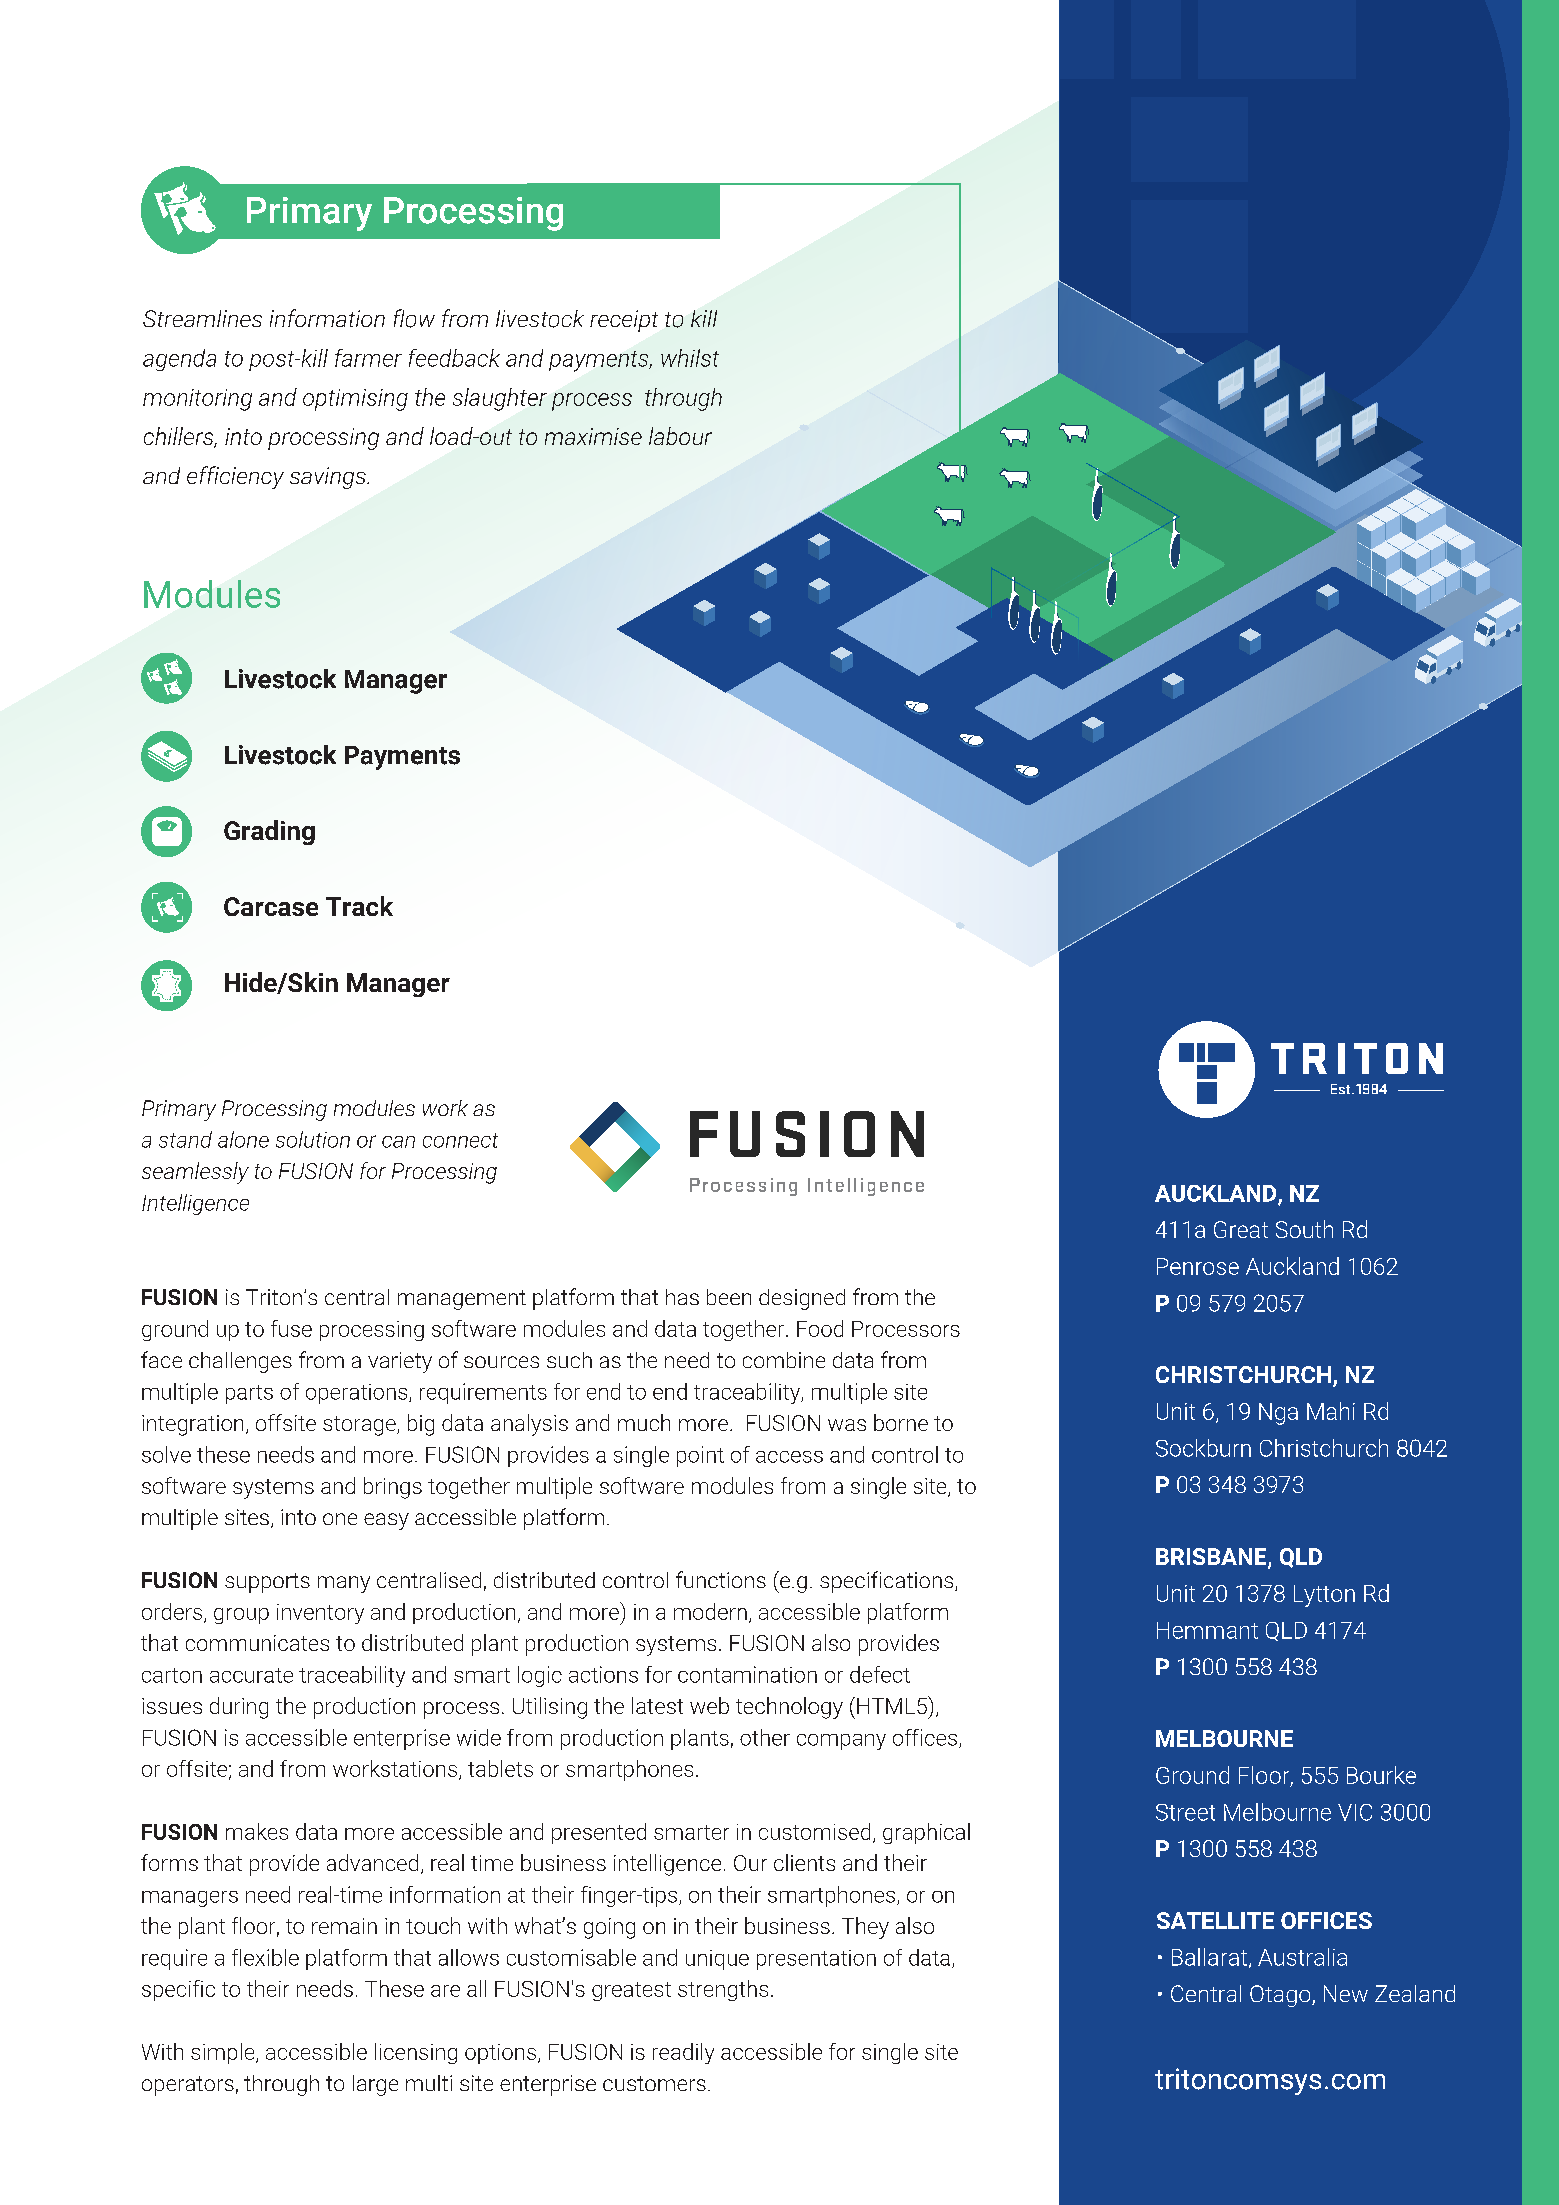  Describe the element at coordinates (1198, 1266) in the screenshot. I see `Penrose` at that location.
